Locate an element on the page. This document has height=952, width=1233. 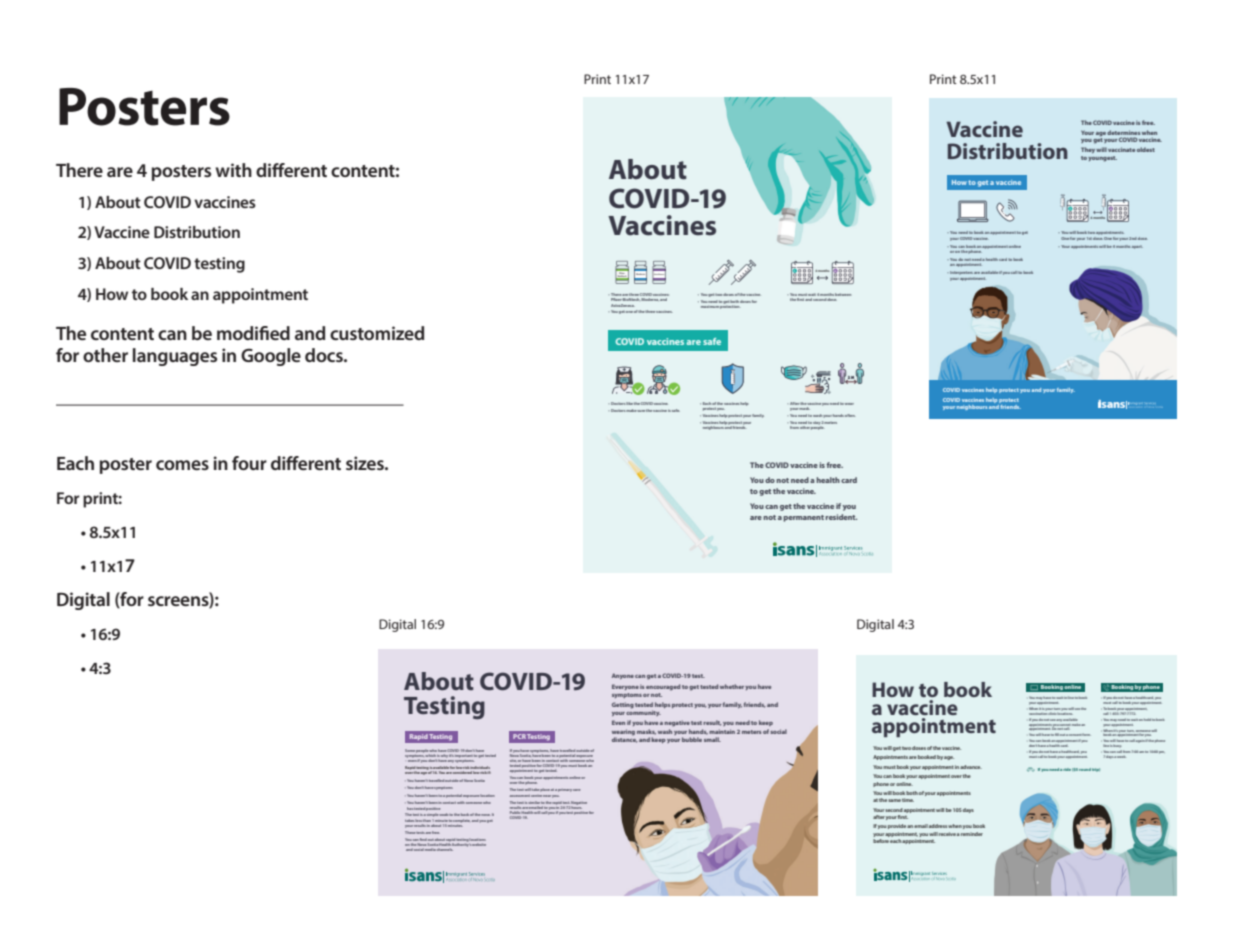
Anyone is located at coordinates (623, 676).
